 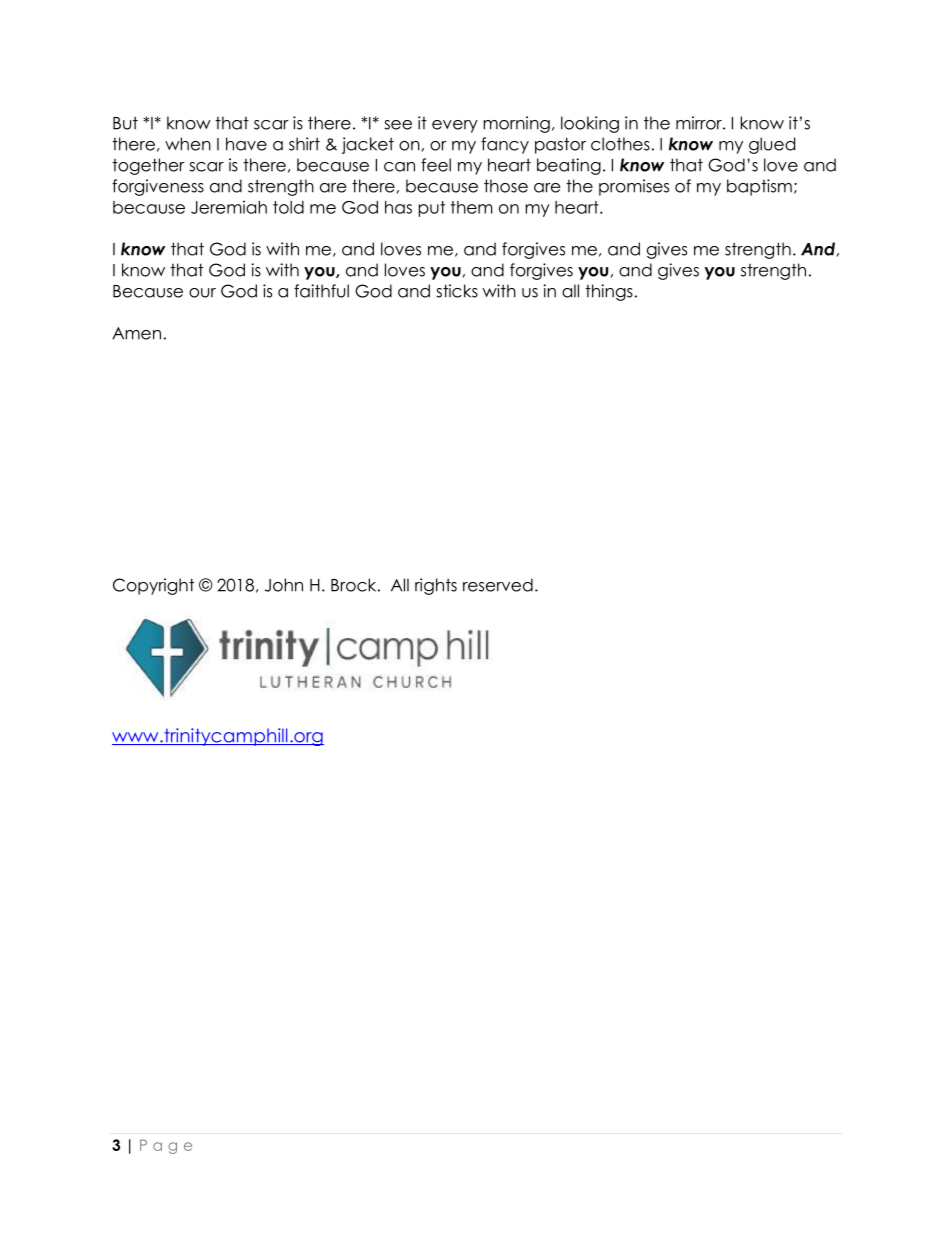 What do you see at coordinates (188, 144) in the screenshot?
I see `when` at bounding box center [188, 144].
